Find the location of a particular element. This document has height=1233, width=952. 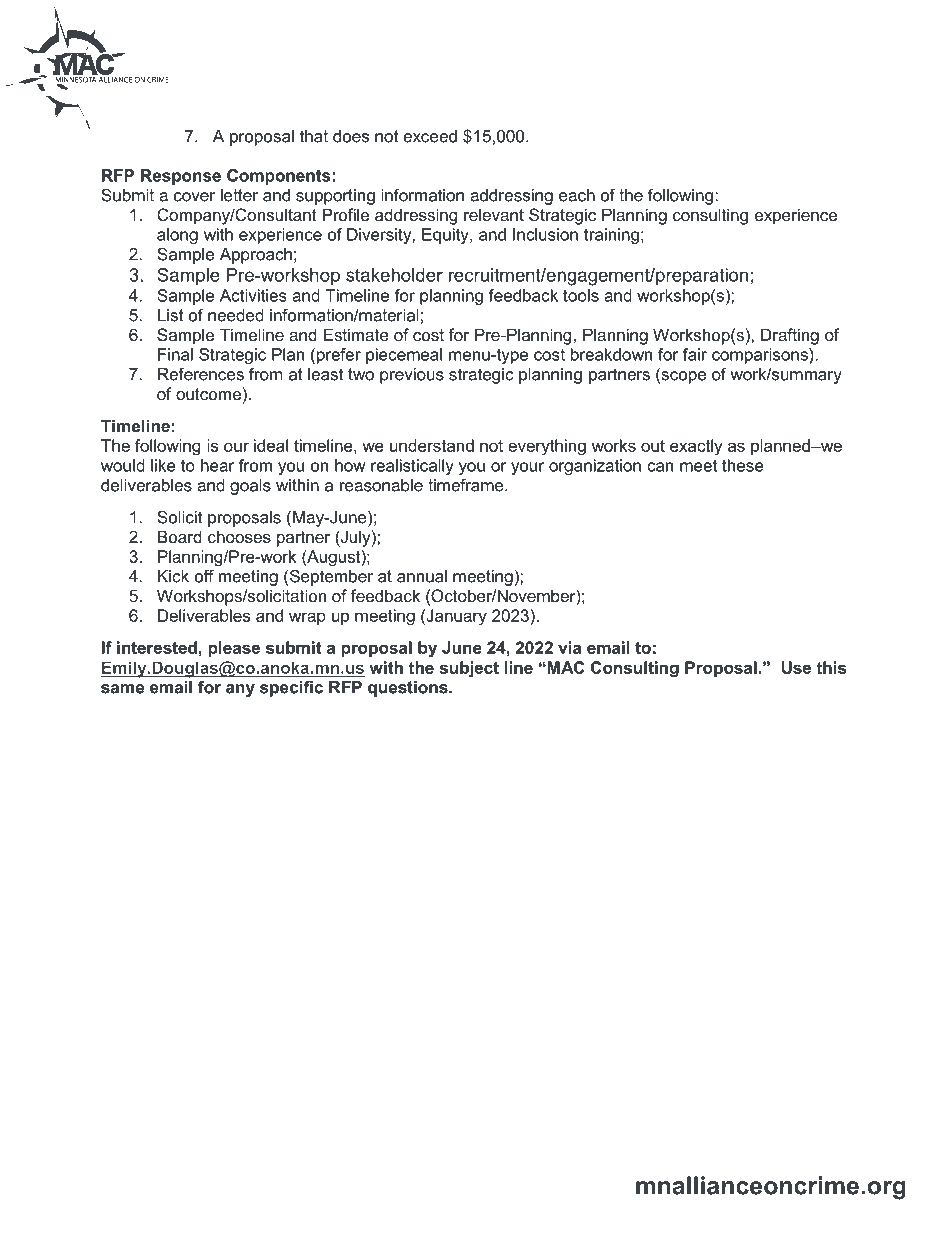

stakeholder is located at coordinates (394, 275).
